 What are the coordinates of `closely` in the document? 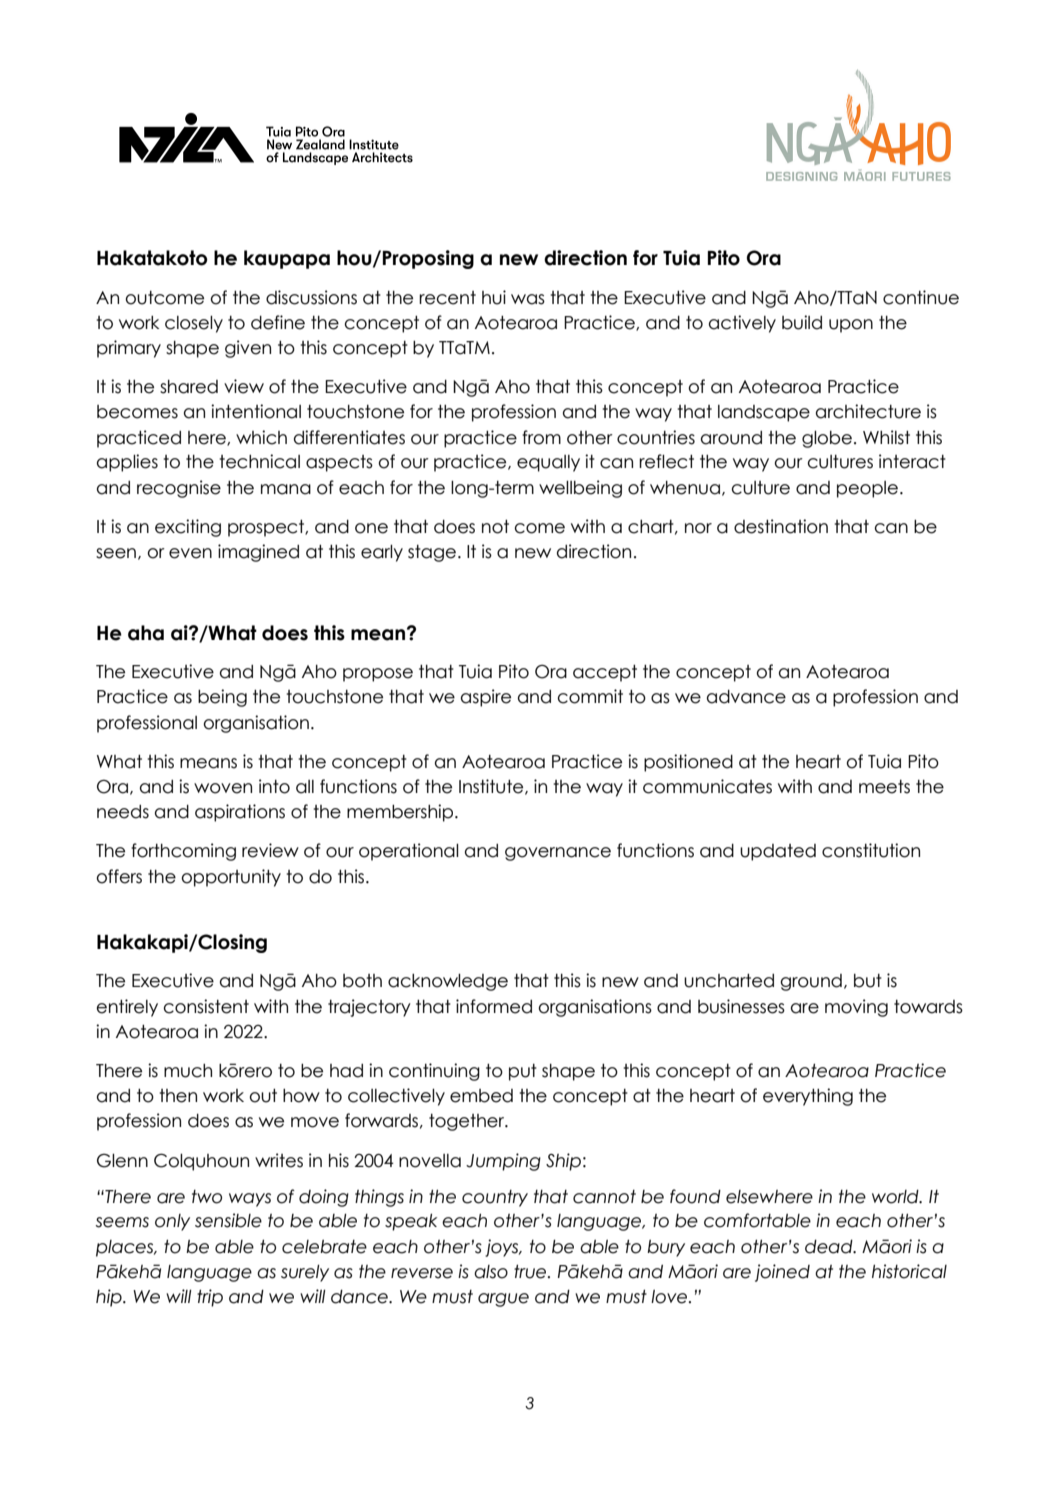 It's located at (194, 324).
